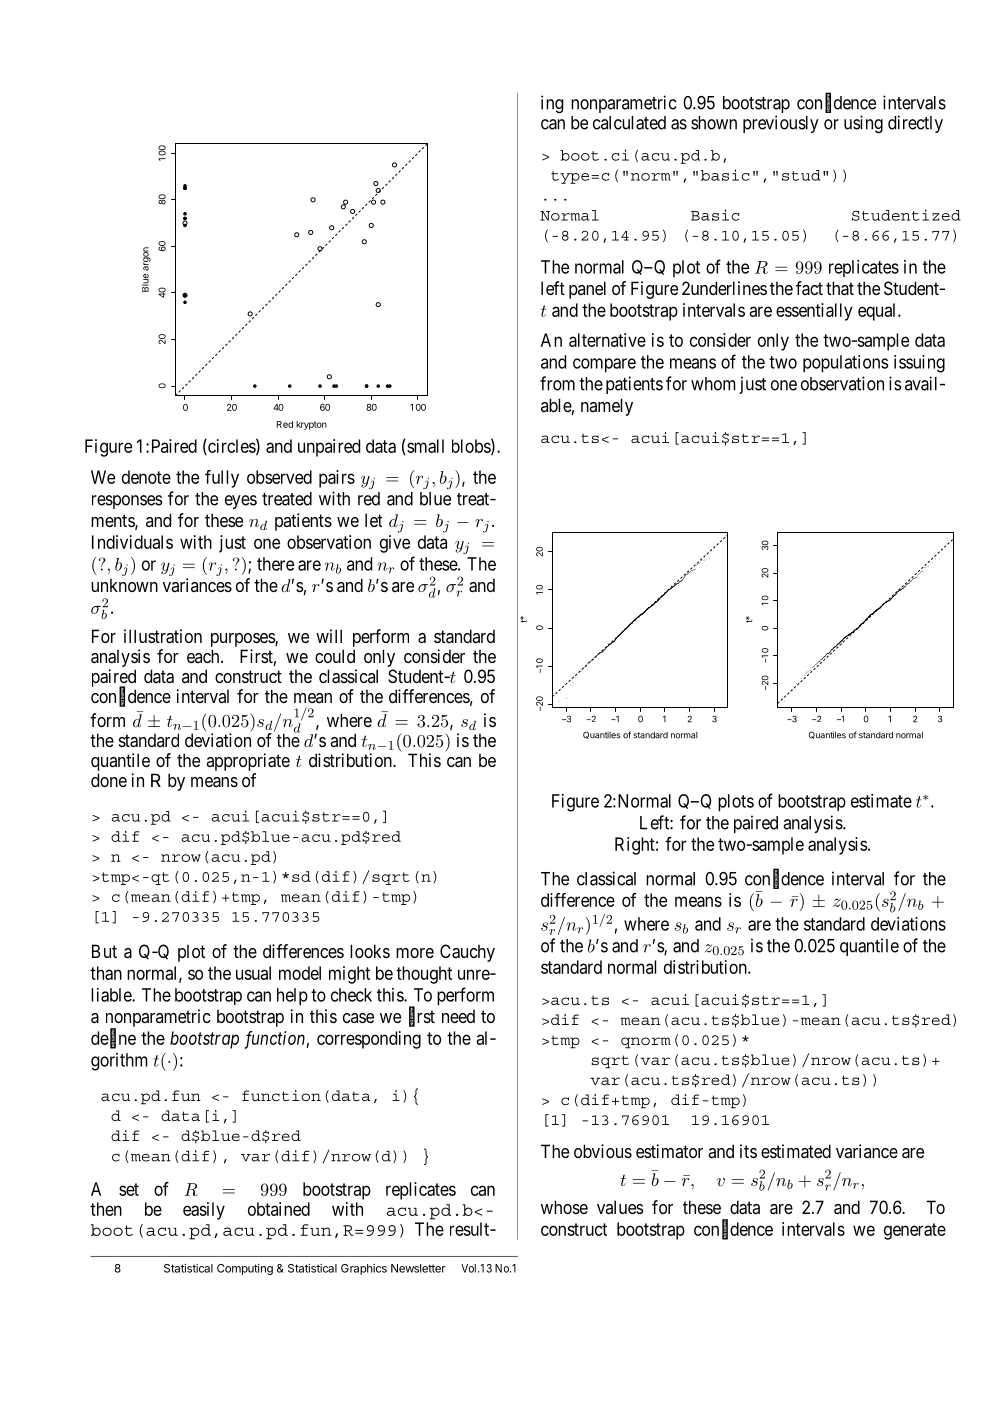 The width and height of the screenshot is (997, 1411). Describe the element at coordinates (629, 123) in the screenshot. I see `calculated` at that location.
